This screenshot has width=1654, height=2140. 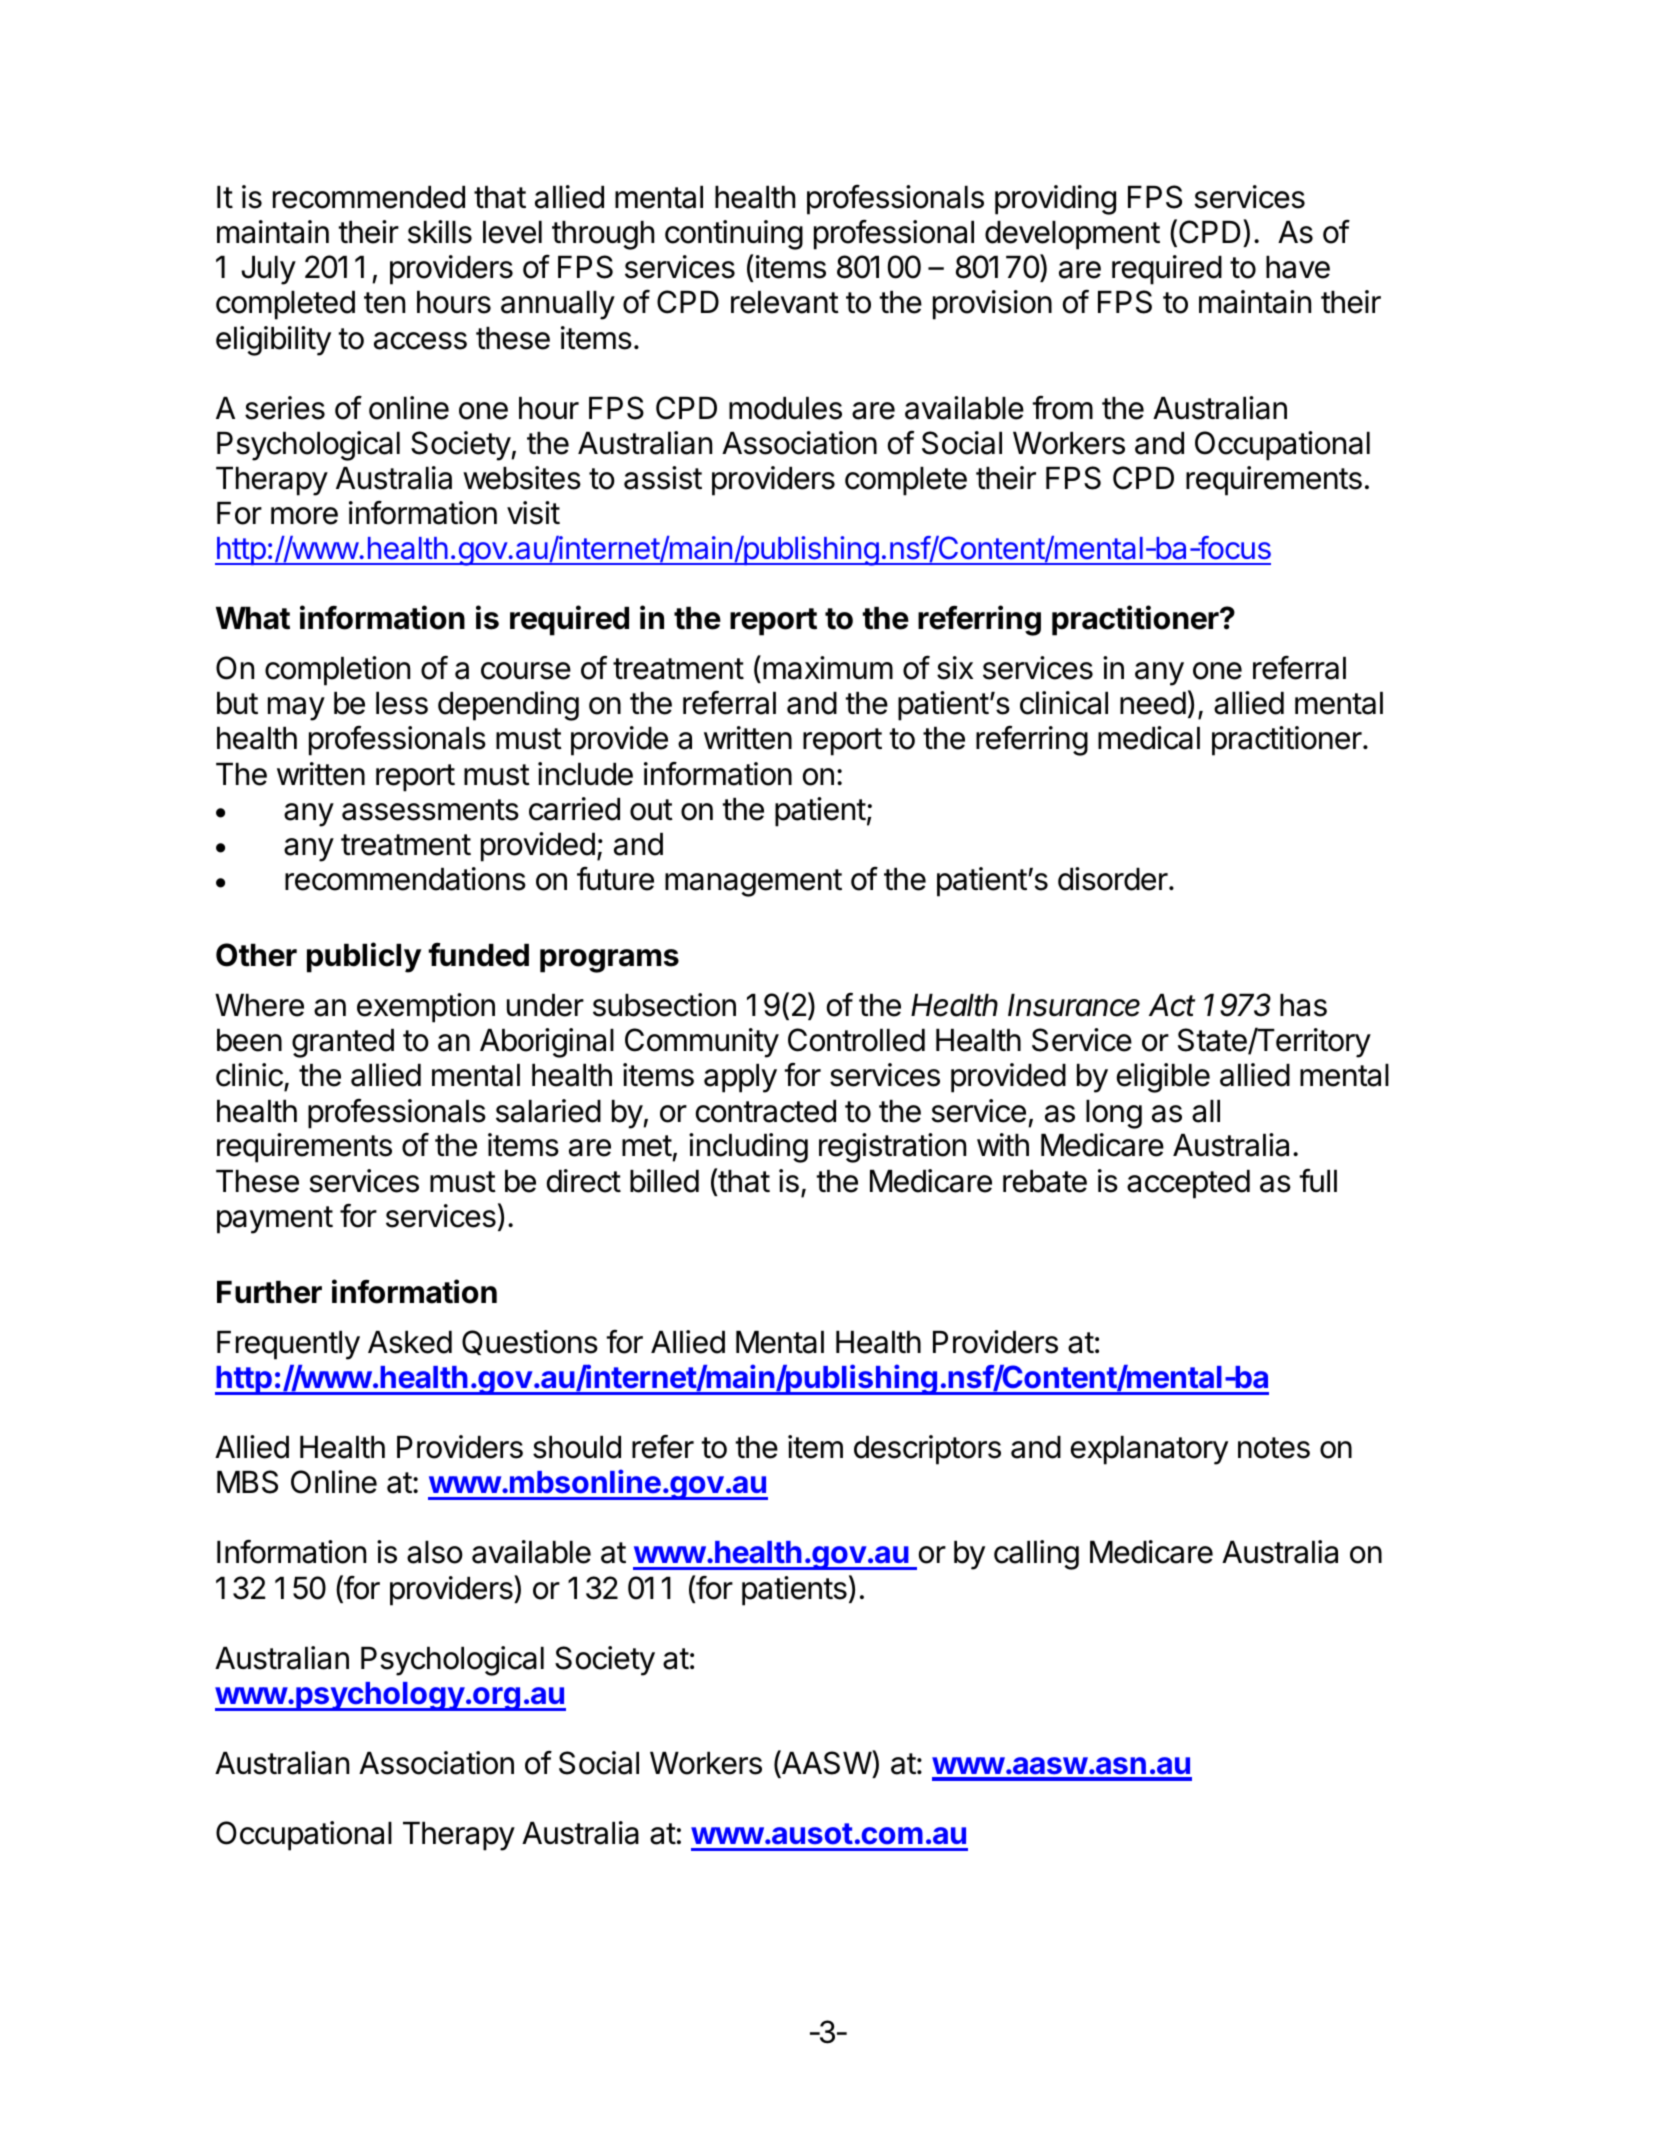 I want to click on development, so click(x=1072, y=235).
